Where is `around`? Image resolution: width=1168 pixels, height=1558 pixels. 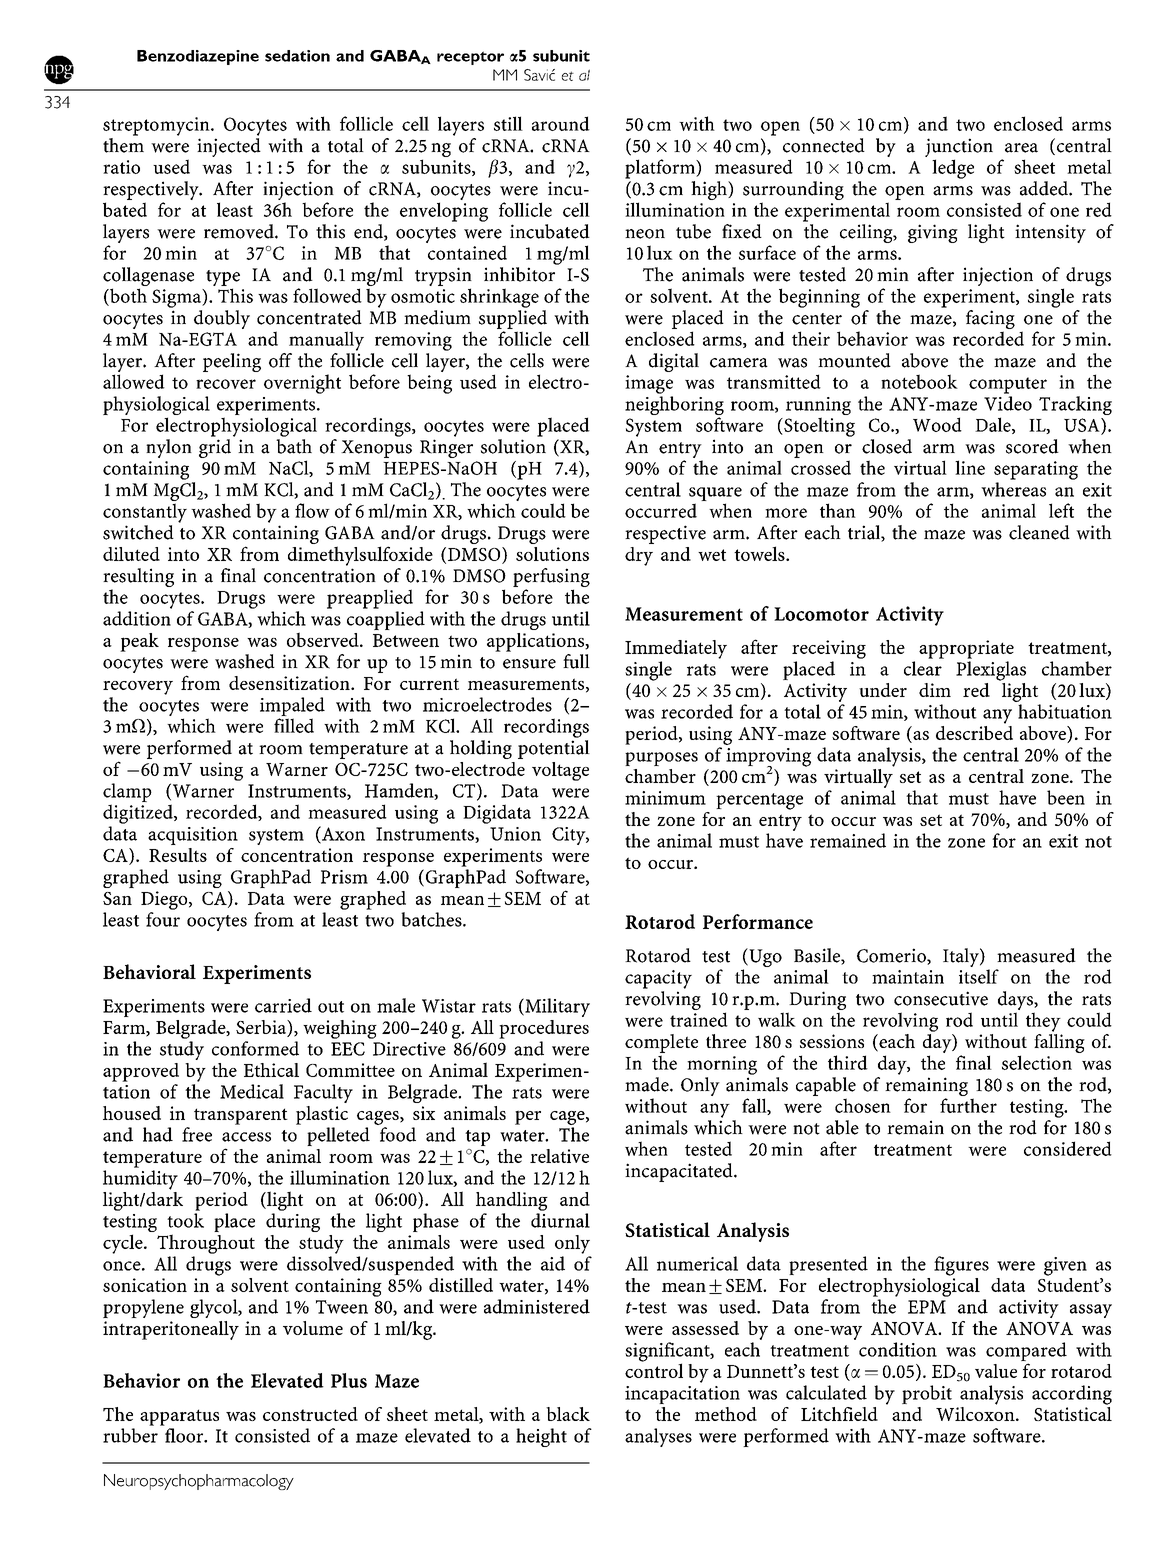 around is located at coordinates (561, 123).
